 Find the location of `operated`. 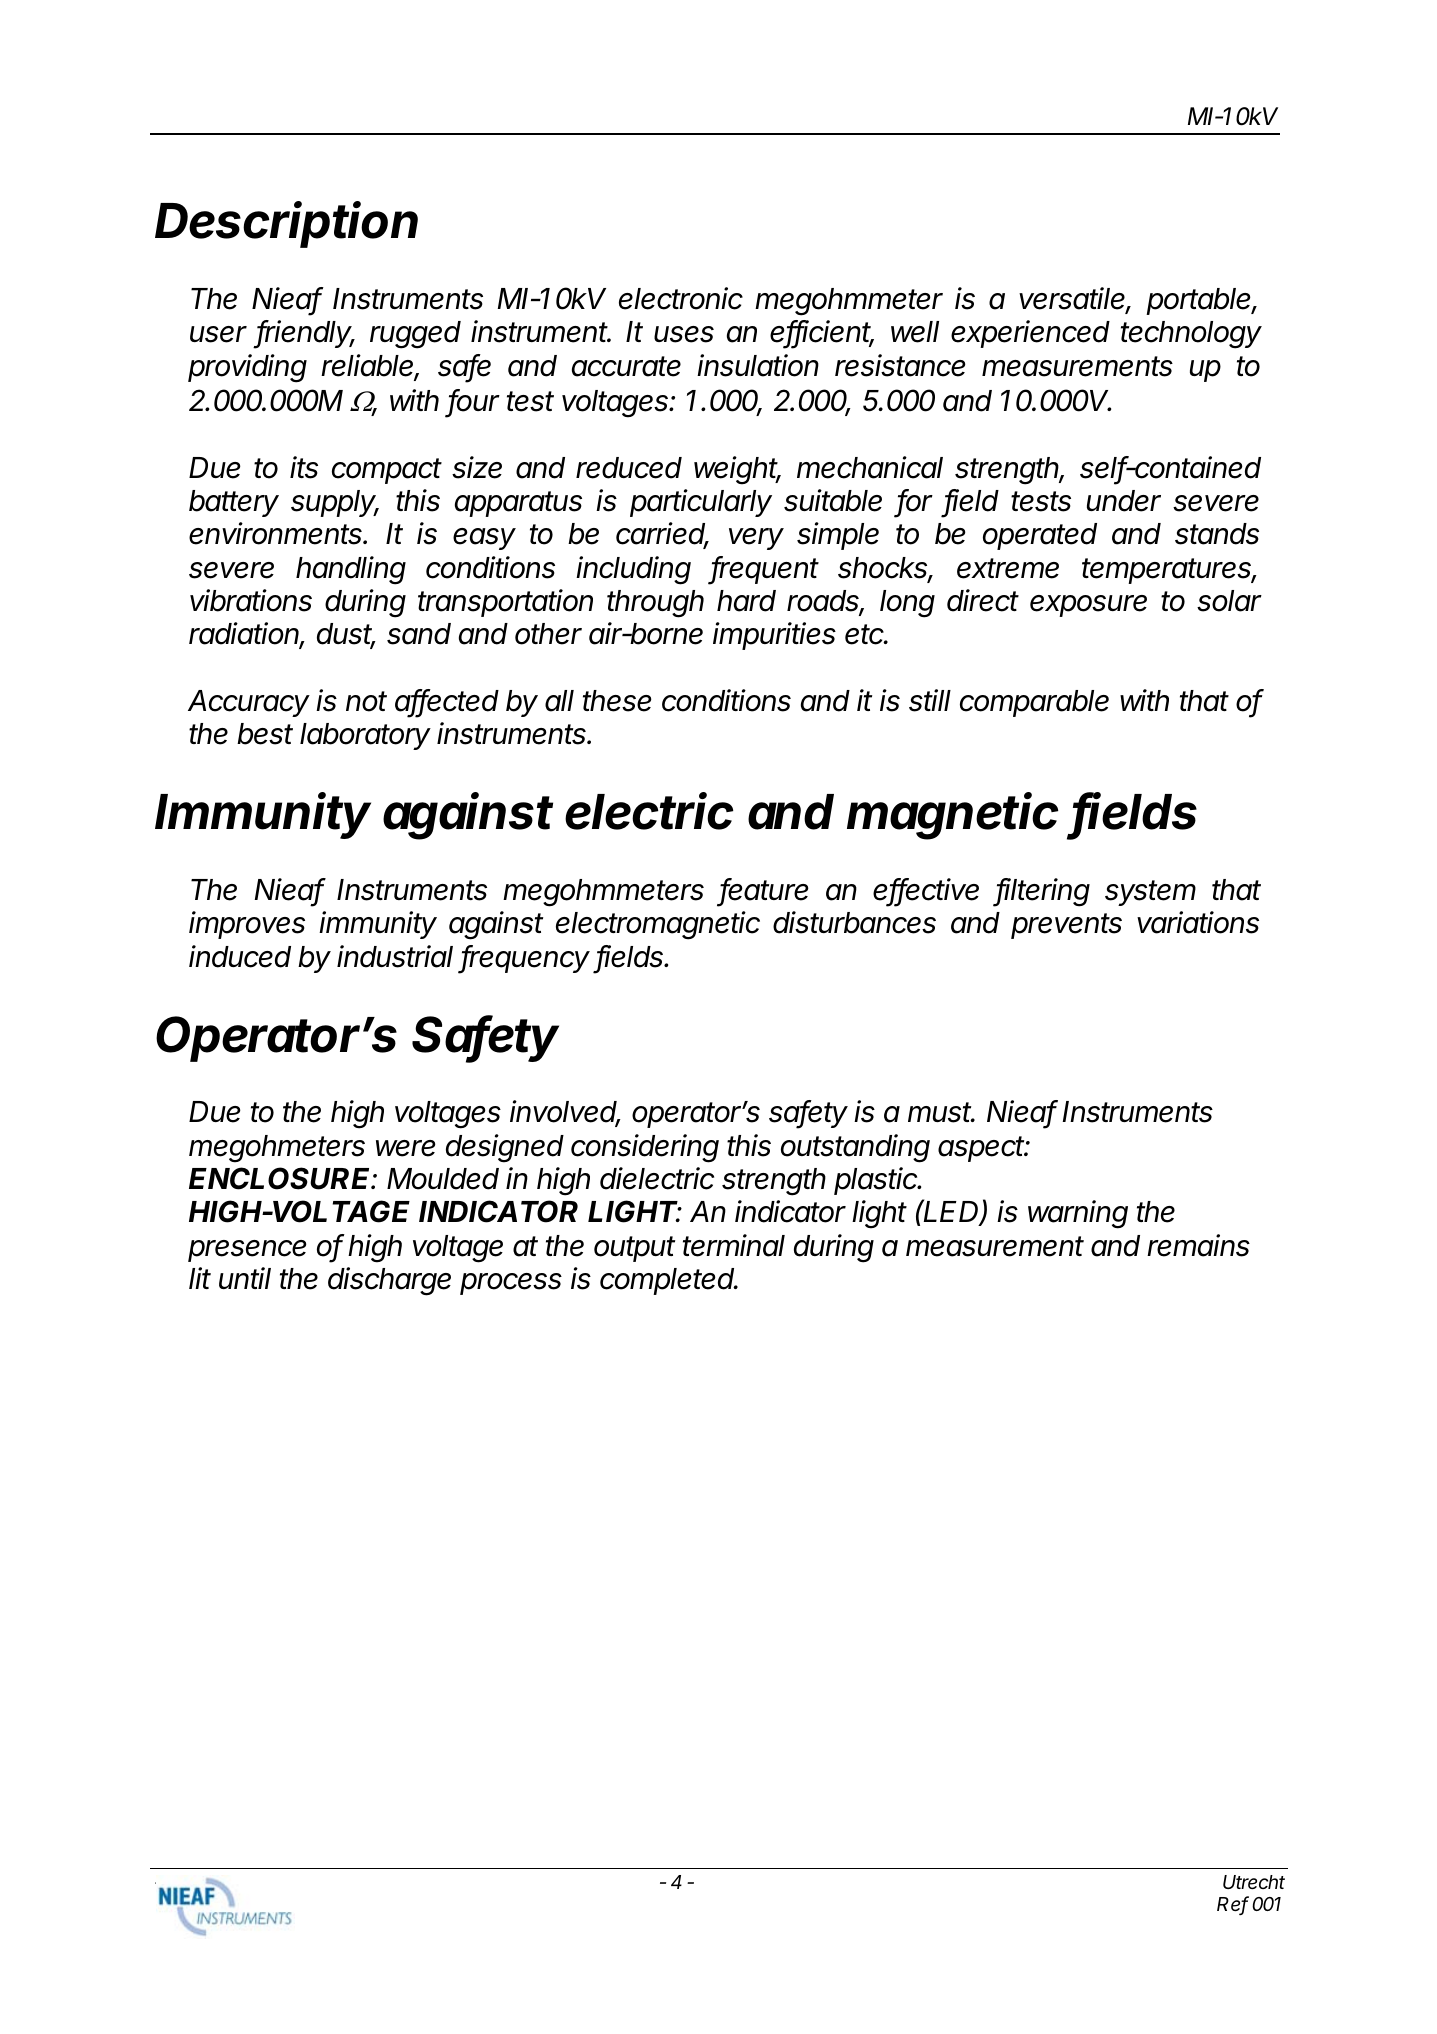

operated is located at coordinates (1040, 536).
